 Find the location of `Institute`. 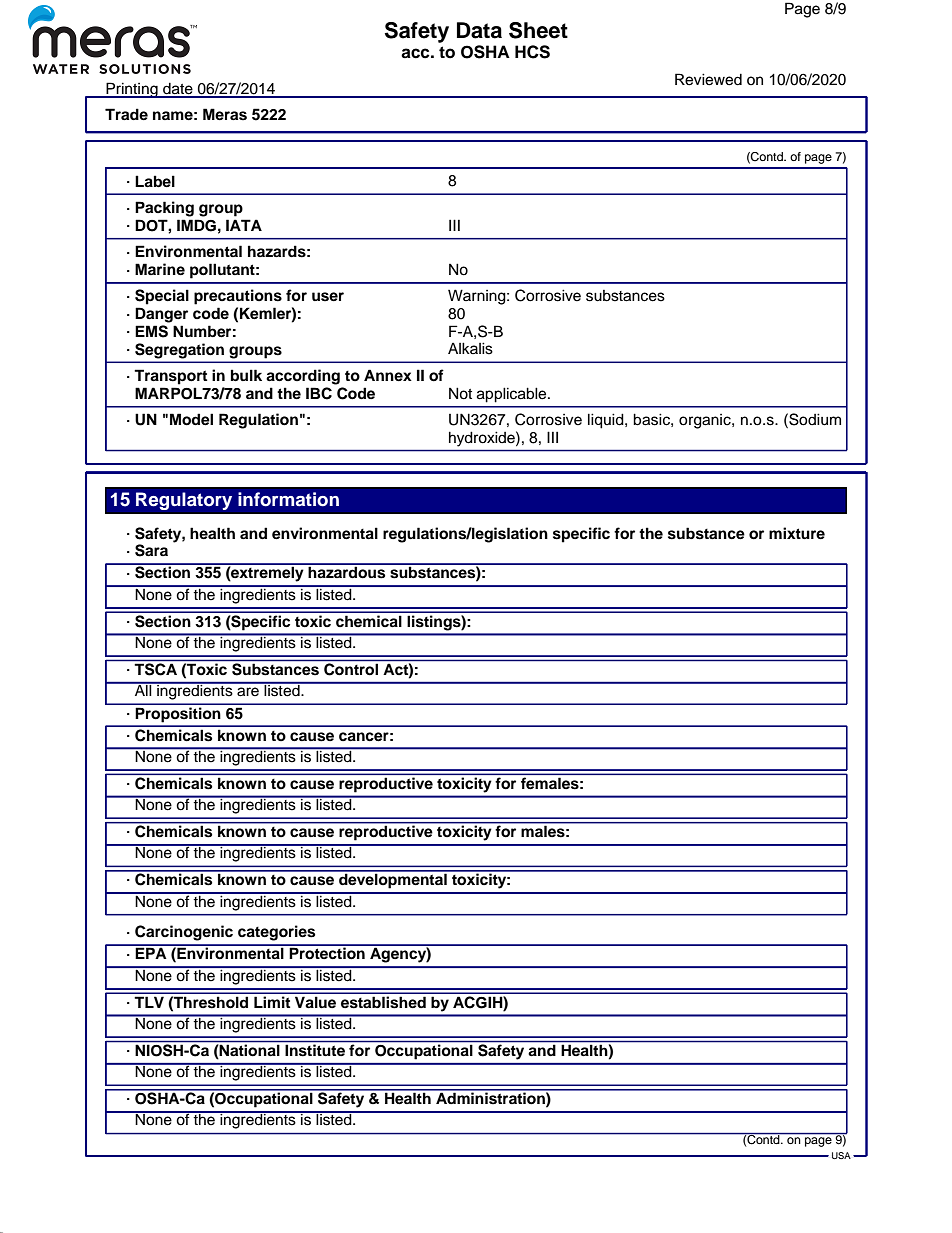

Institute is located at coordinates (315, 1050).
